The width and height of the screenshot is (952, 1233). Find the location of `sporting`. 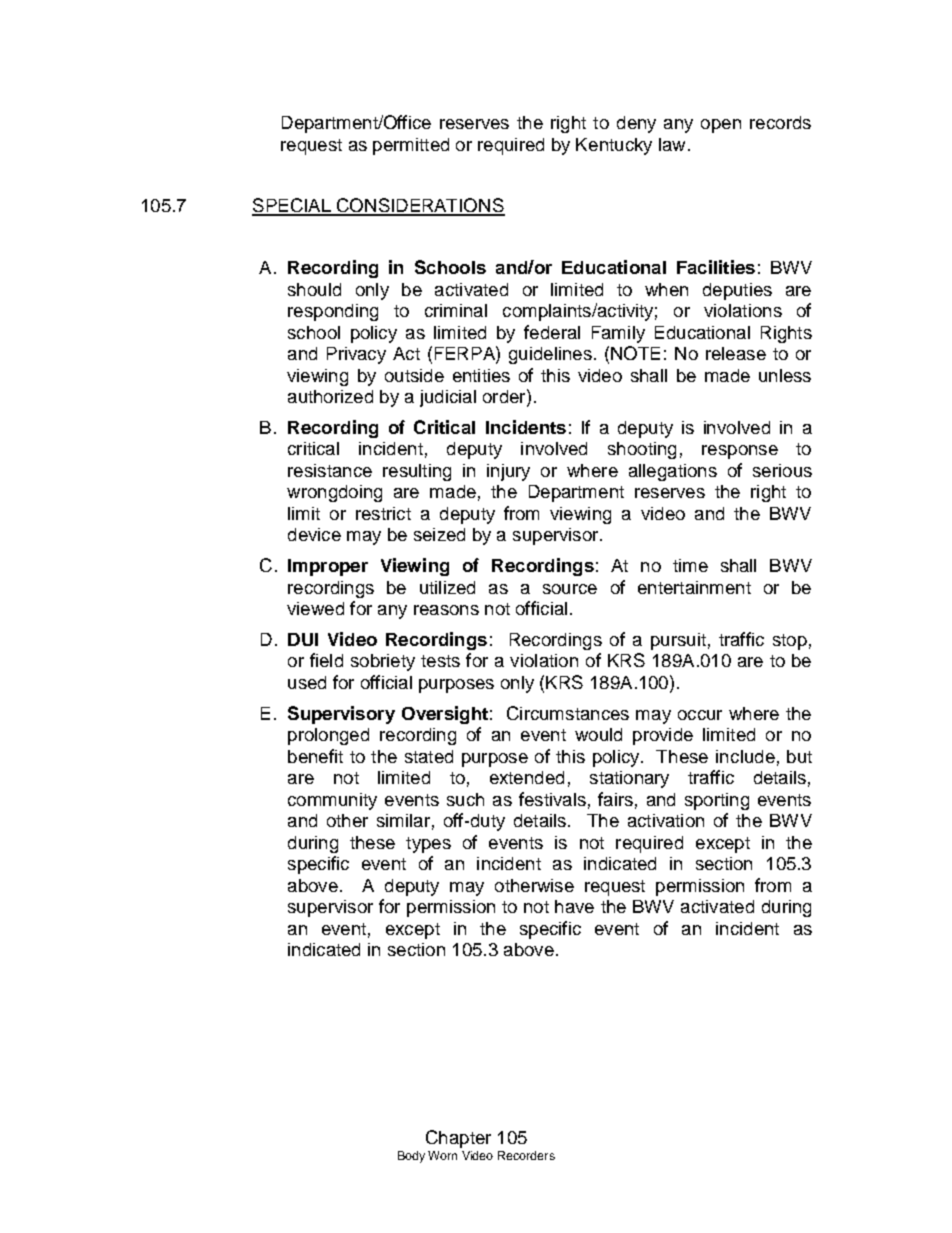

sporting is located at coordinates (717, 801).
